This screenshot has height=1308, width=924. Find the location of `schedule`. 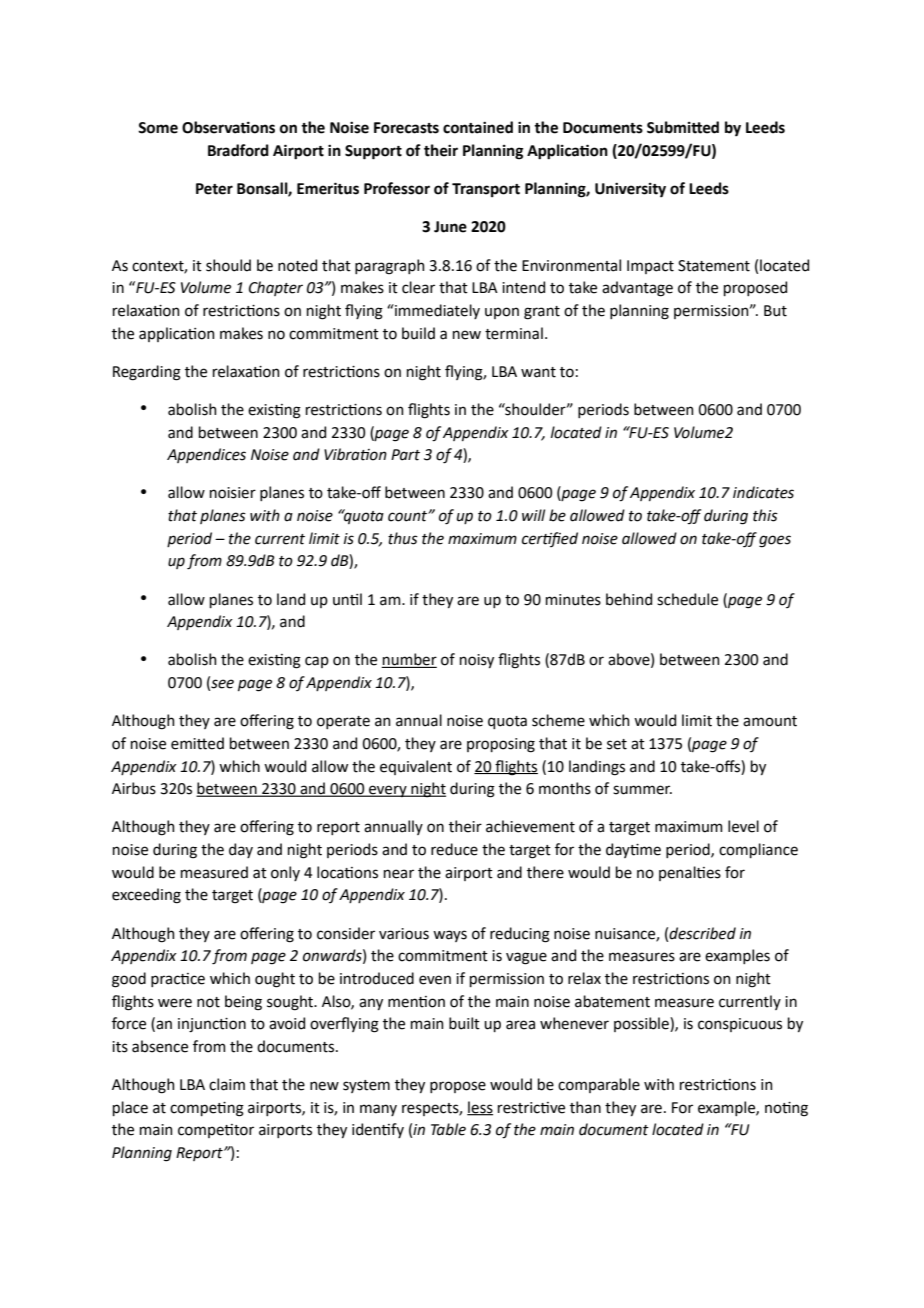

schedule is located at coordinates (687, 599).
